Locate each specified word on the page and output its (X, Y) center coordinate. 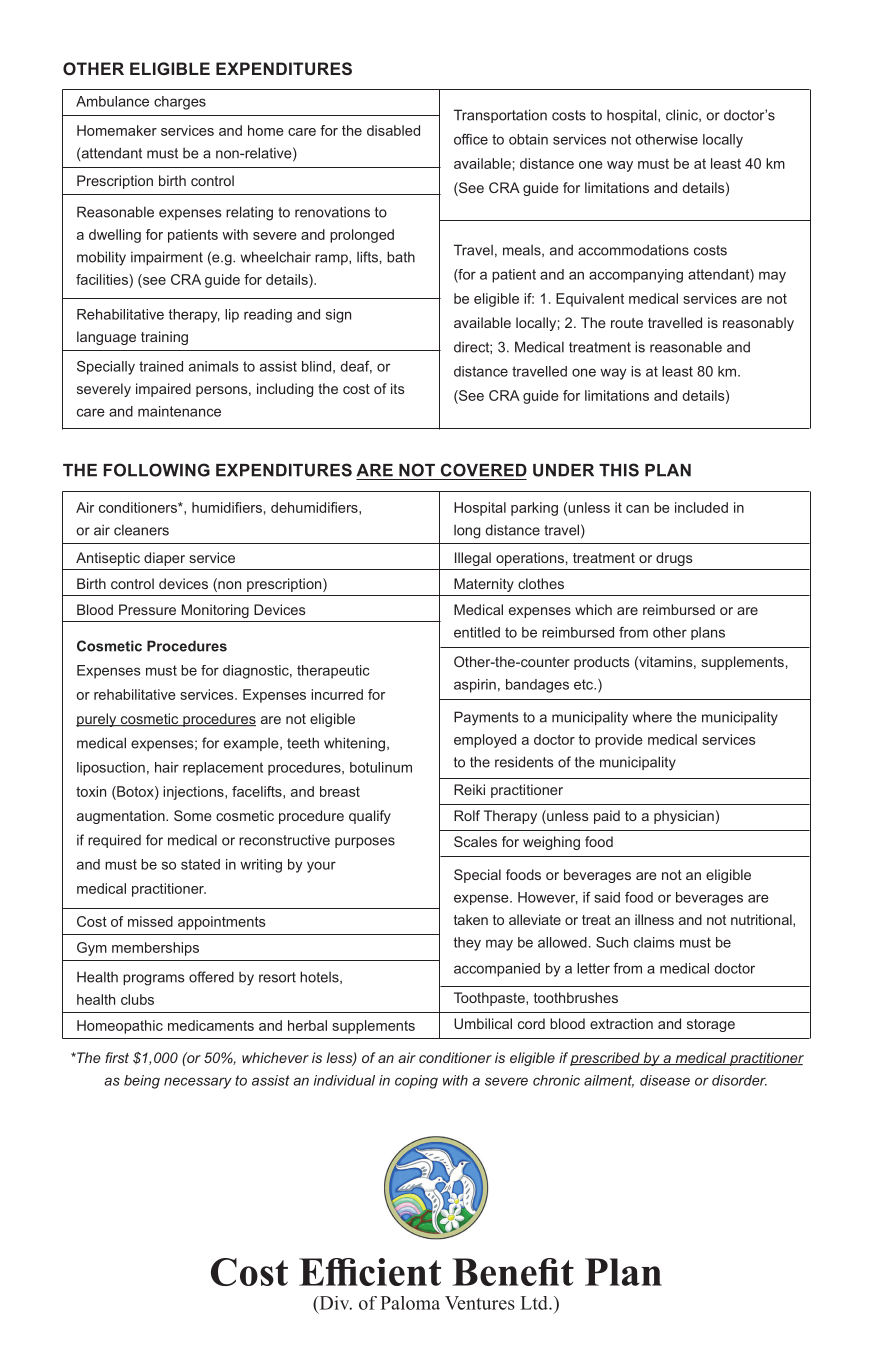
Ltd (535, 1303)
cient (399, 1272)
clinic (683, 115)
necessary (198, 1083)
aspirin (475, 686)
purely (97, 720)
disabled (393, 130)
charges (180, 103)
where (652, 717)
